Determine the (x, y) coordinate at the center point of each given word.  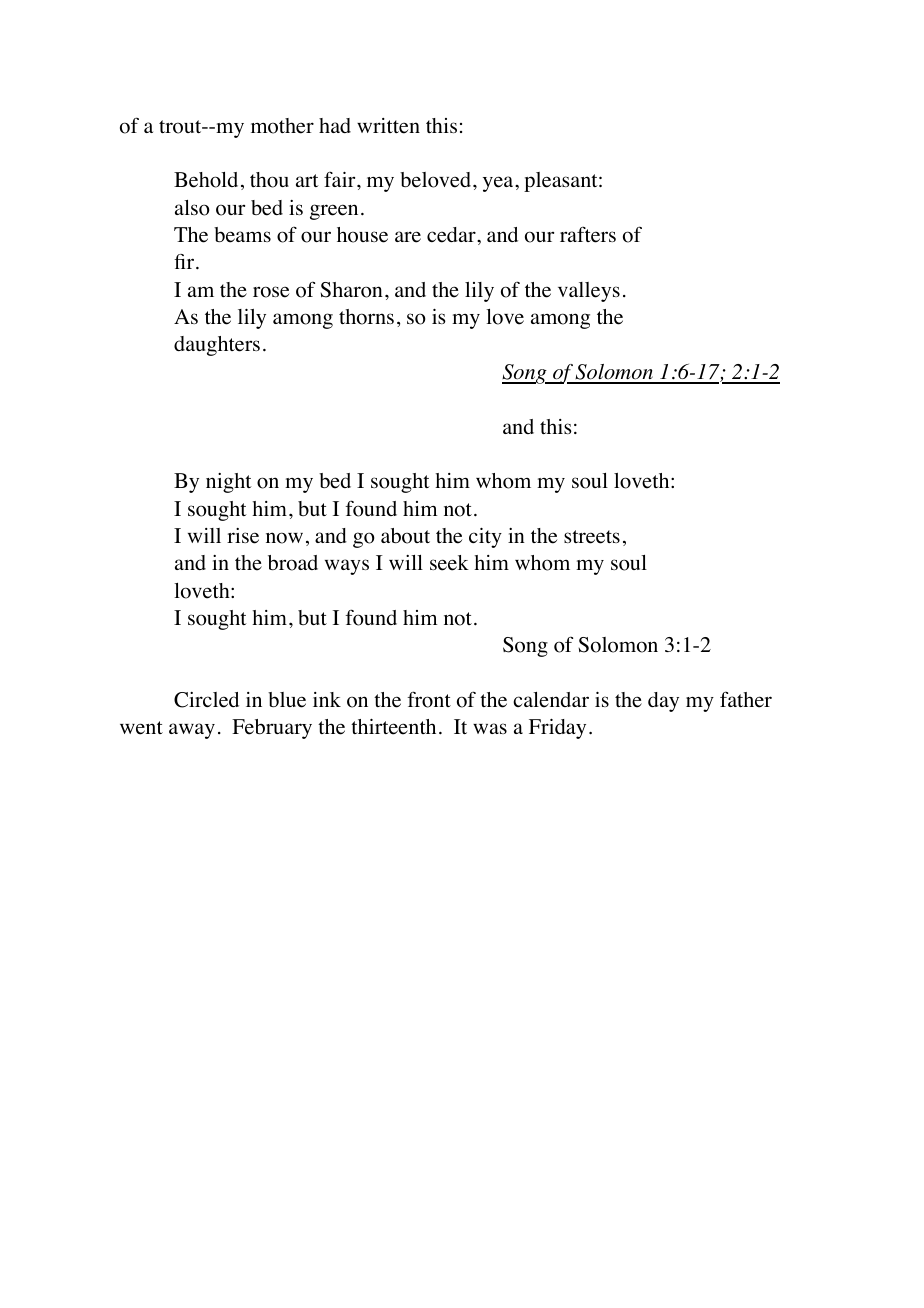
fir (184, 261)
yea (499, 184)
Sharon (351, 290)
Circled (206, 700)
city (485, 538)
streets (592, 537)
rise (243, 536)
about (405, 536)
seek (449, 563)
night (229, 483)
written (388, 126)
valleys (589, 292)
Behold (206, 180)
